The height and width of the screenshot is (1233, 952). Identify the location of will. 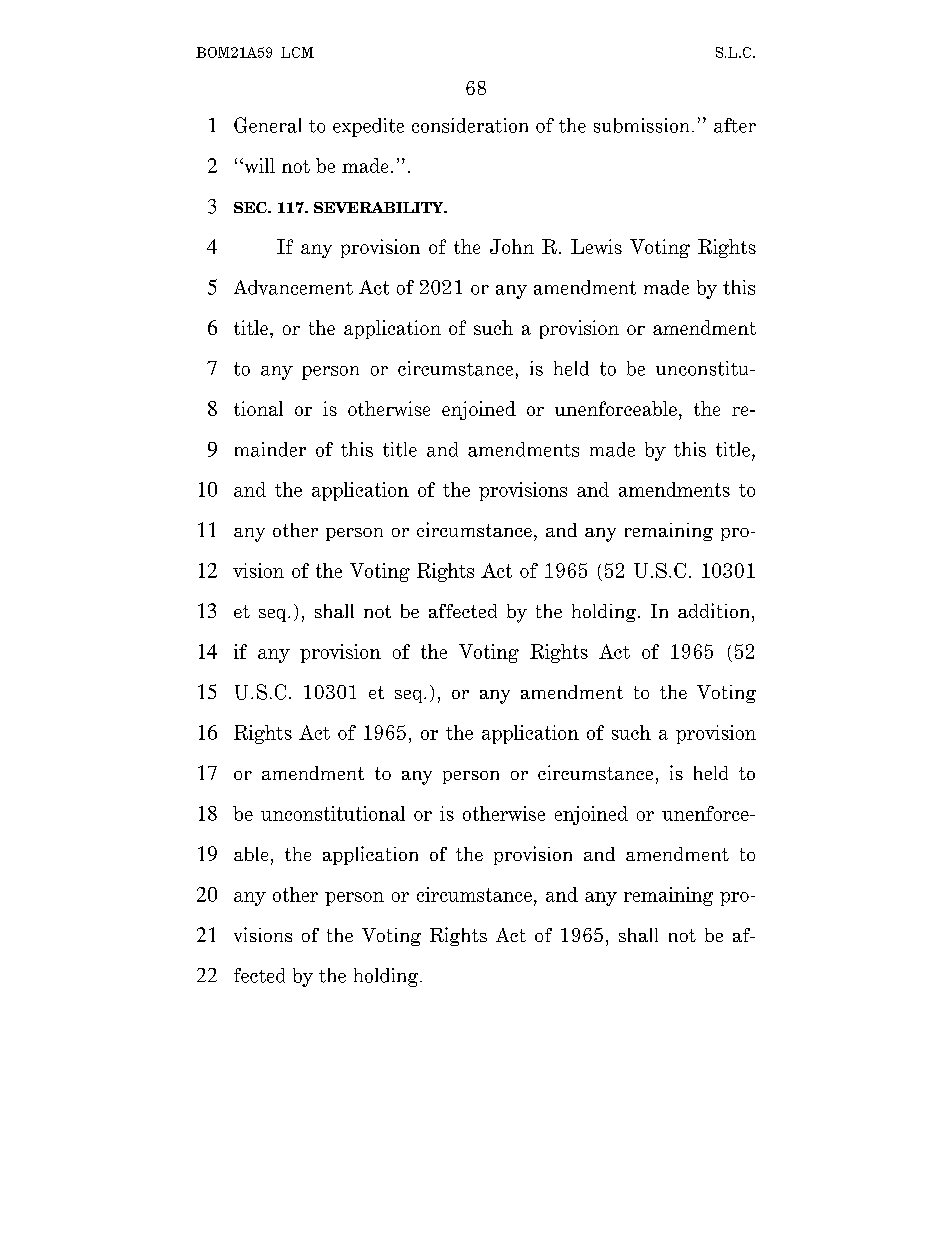
(258, 165).
